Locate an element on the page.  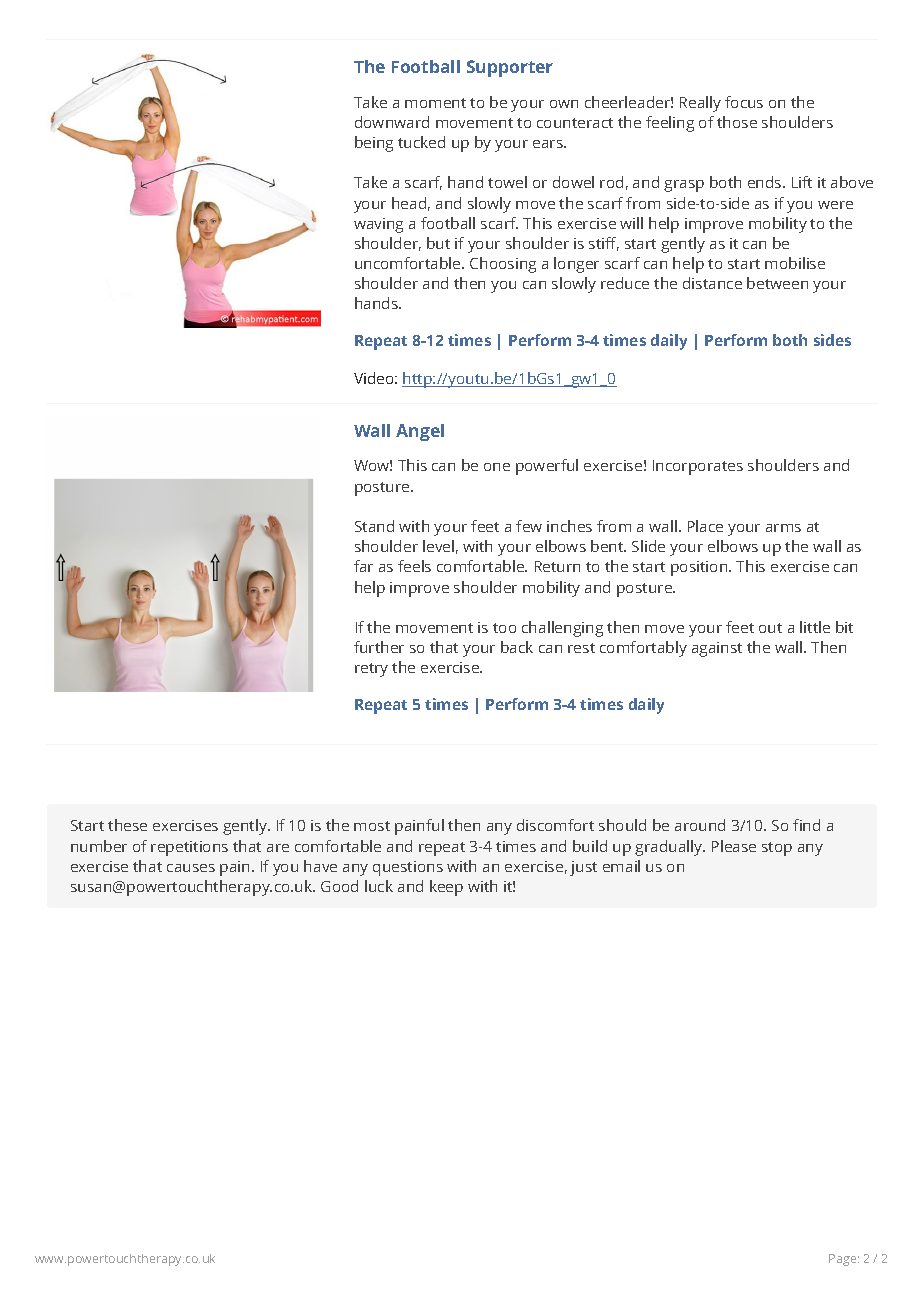
being is located at coordinates (374, 144).
